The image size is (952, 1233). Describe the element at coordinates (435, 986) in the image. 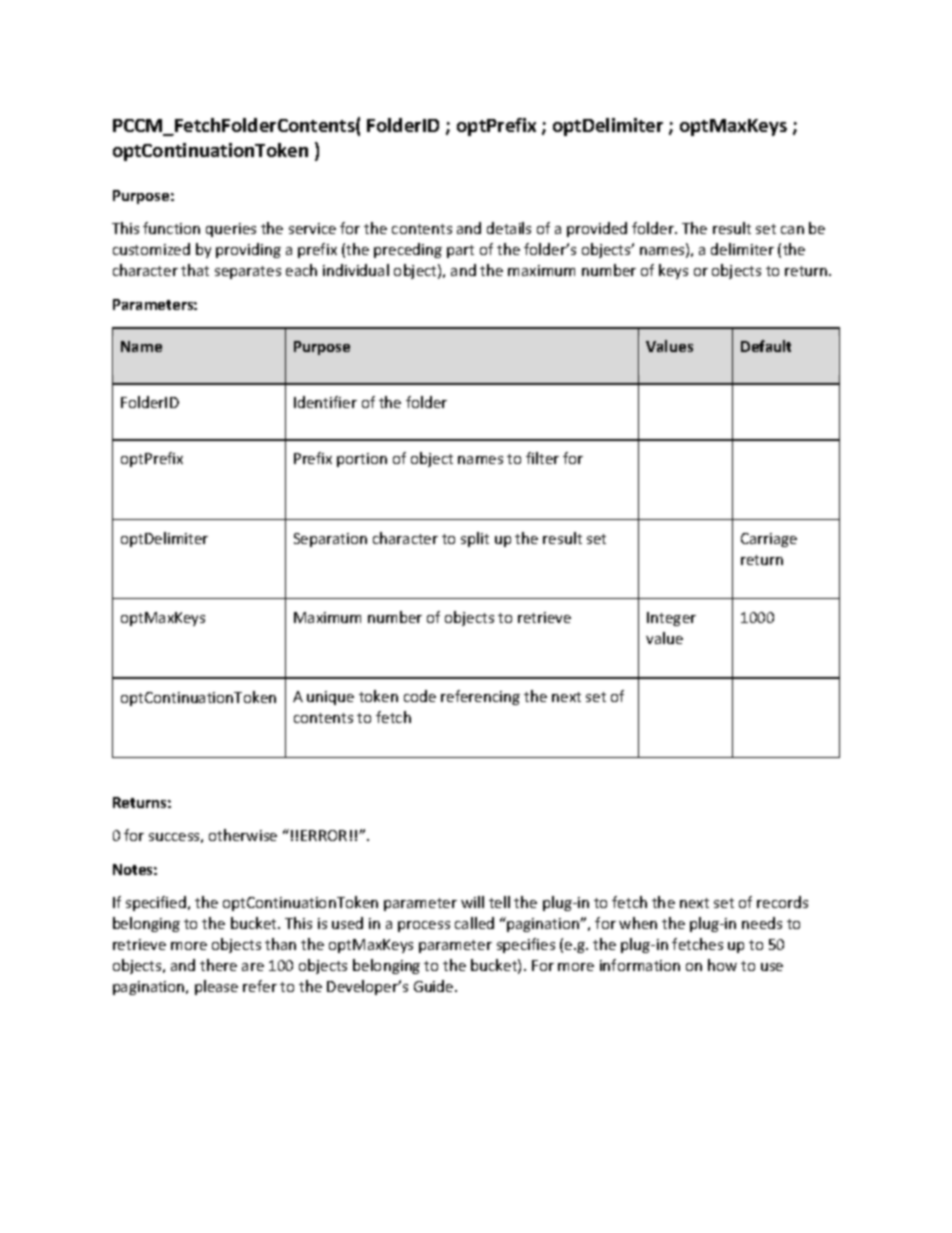

I see `Guide` at that location.
